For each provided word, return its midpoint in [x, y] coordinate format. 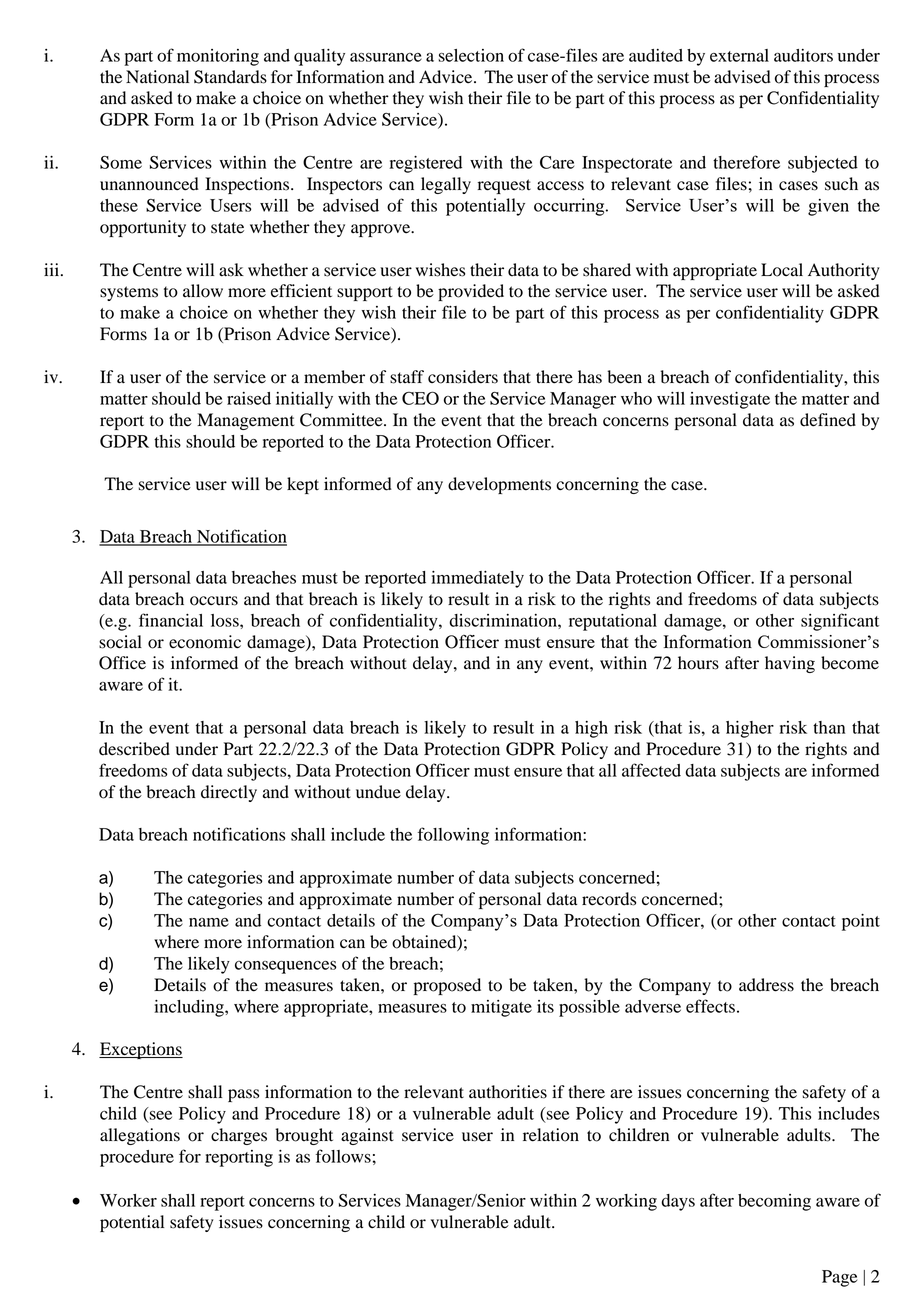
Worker [128, 1200]
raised [249, 398]
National [157, 77]
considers [463, 377]
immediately [477, 579]
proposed [447, 986]
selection [471, 55]
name [209, 922]
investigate [730, 400]
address [766, 985]
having [790, 664]
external [739, 55]
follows [343, 1156]
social [120, 642]
